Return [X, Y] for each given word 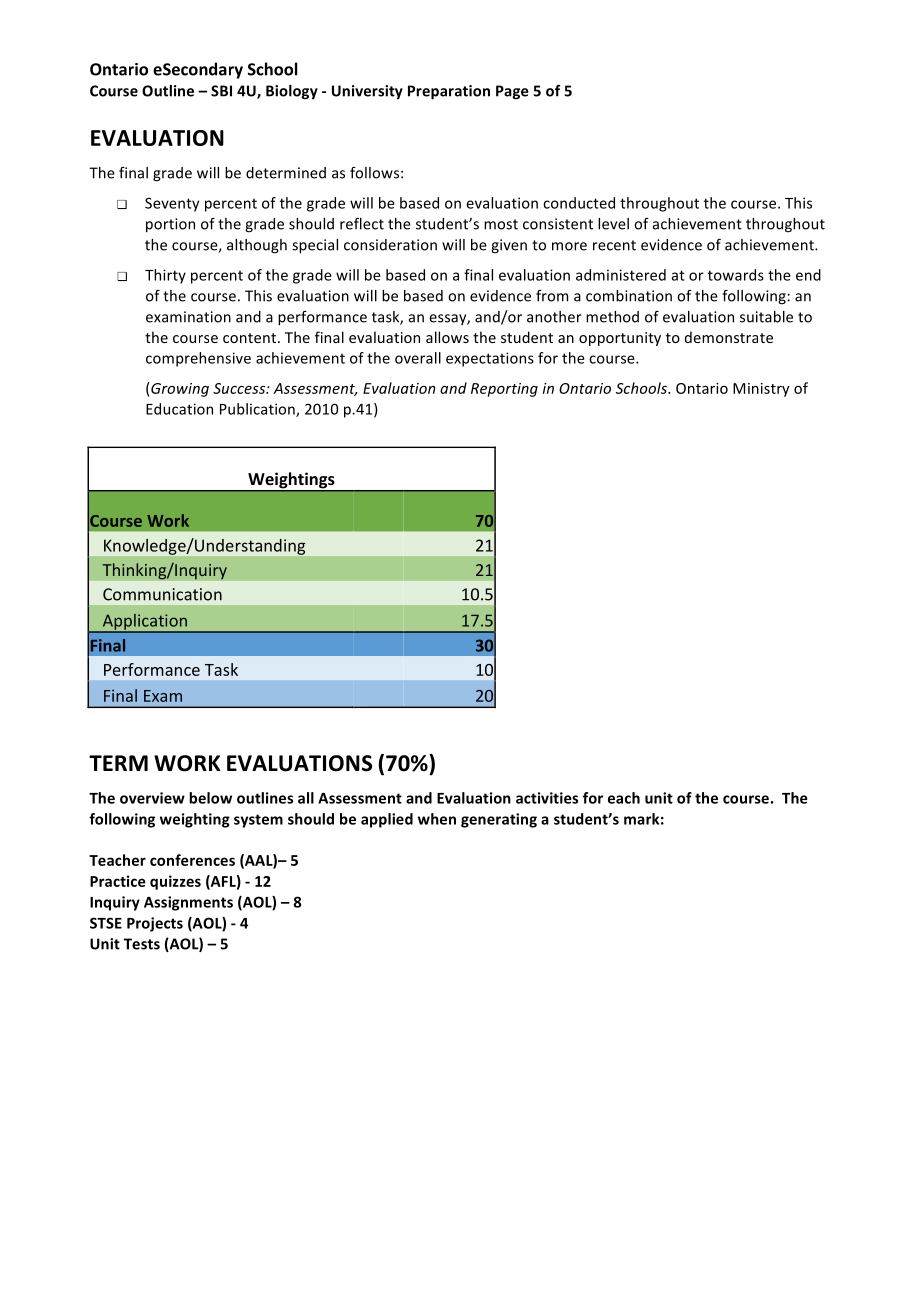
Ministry [761, 390]
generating [499, 820]
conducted [579, 203]
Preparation [449, 92]
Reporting [504, 390]
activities [547, 798]
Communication [162, 594]
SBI [221, 91]
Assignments [188, 903]
